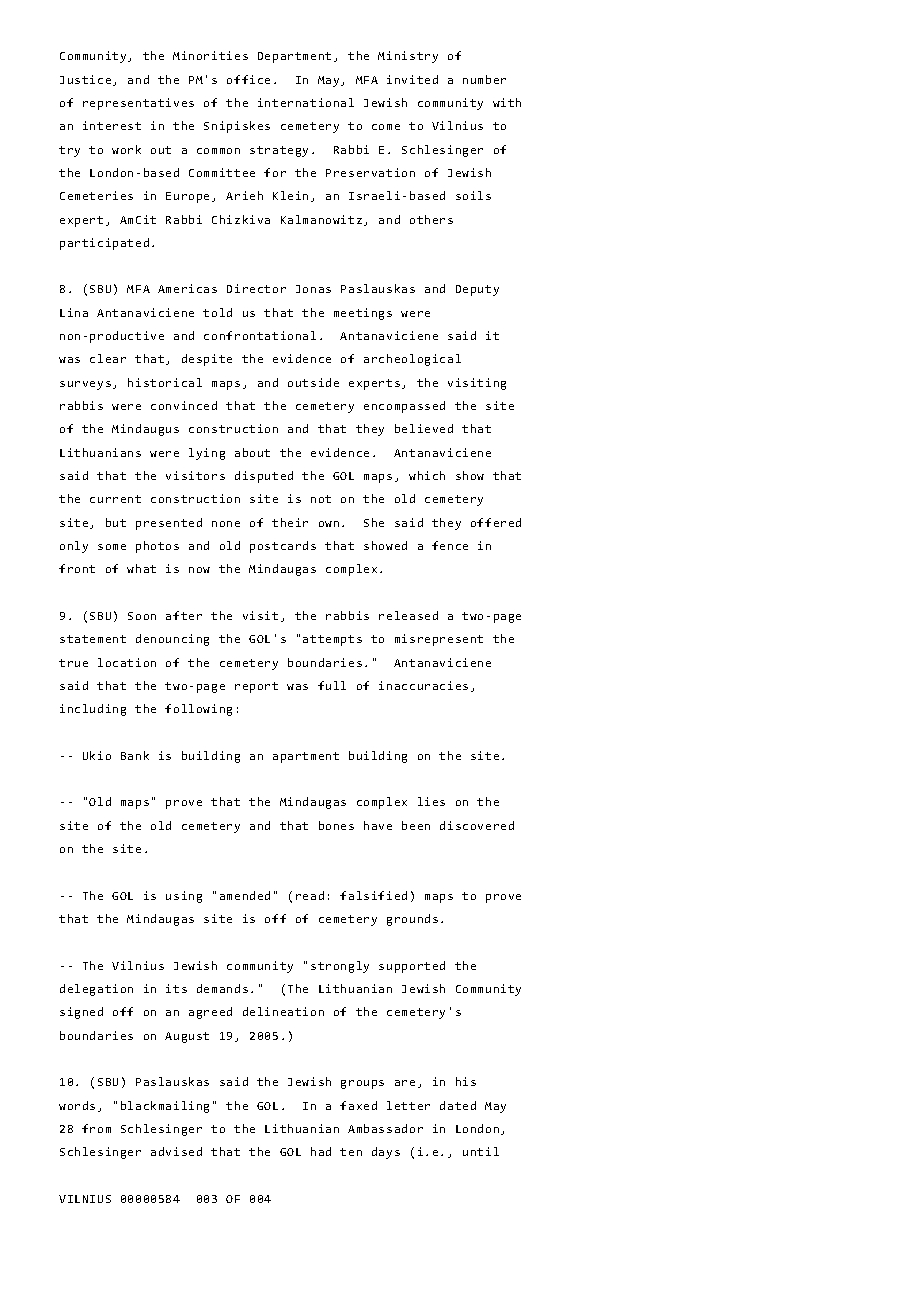  Describe the element at coordinates (332, 640) in the document. I see `attempts` at that location.
